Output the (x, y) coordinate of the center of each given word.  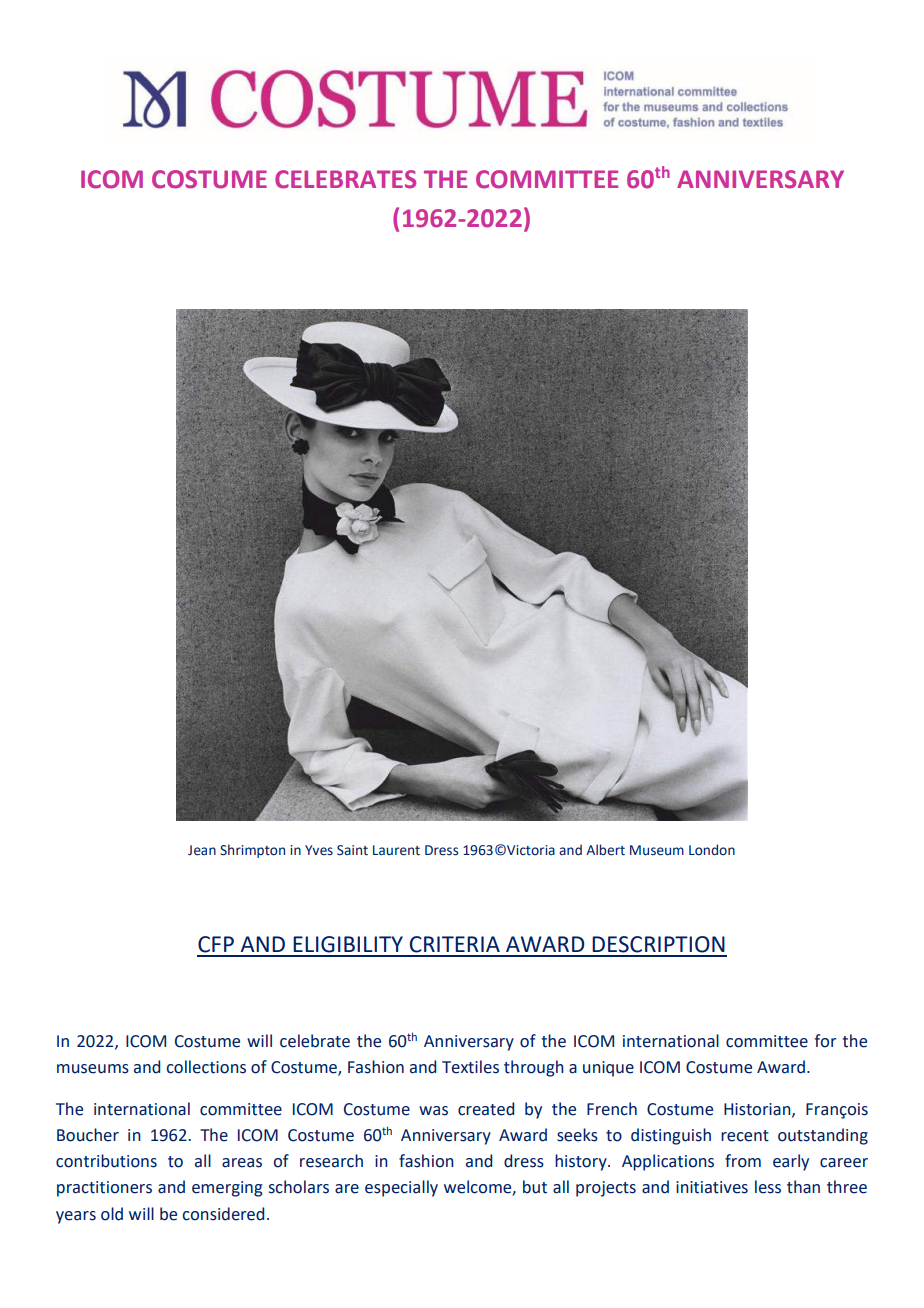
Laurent (396, 850)
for (826, 1041)
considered (223, 1214)
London (712, 850)
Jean (202, 850)
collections (206, 1067)
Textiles (470, 1067)
